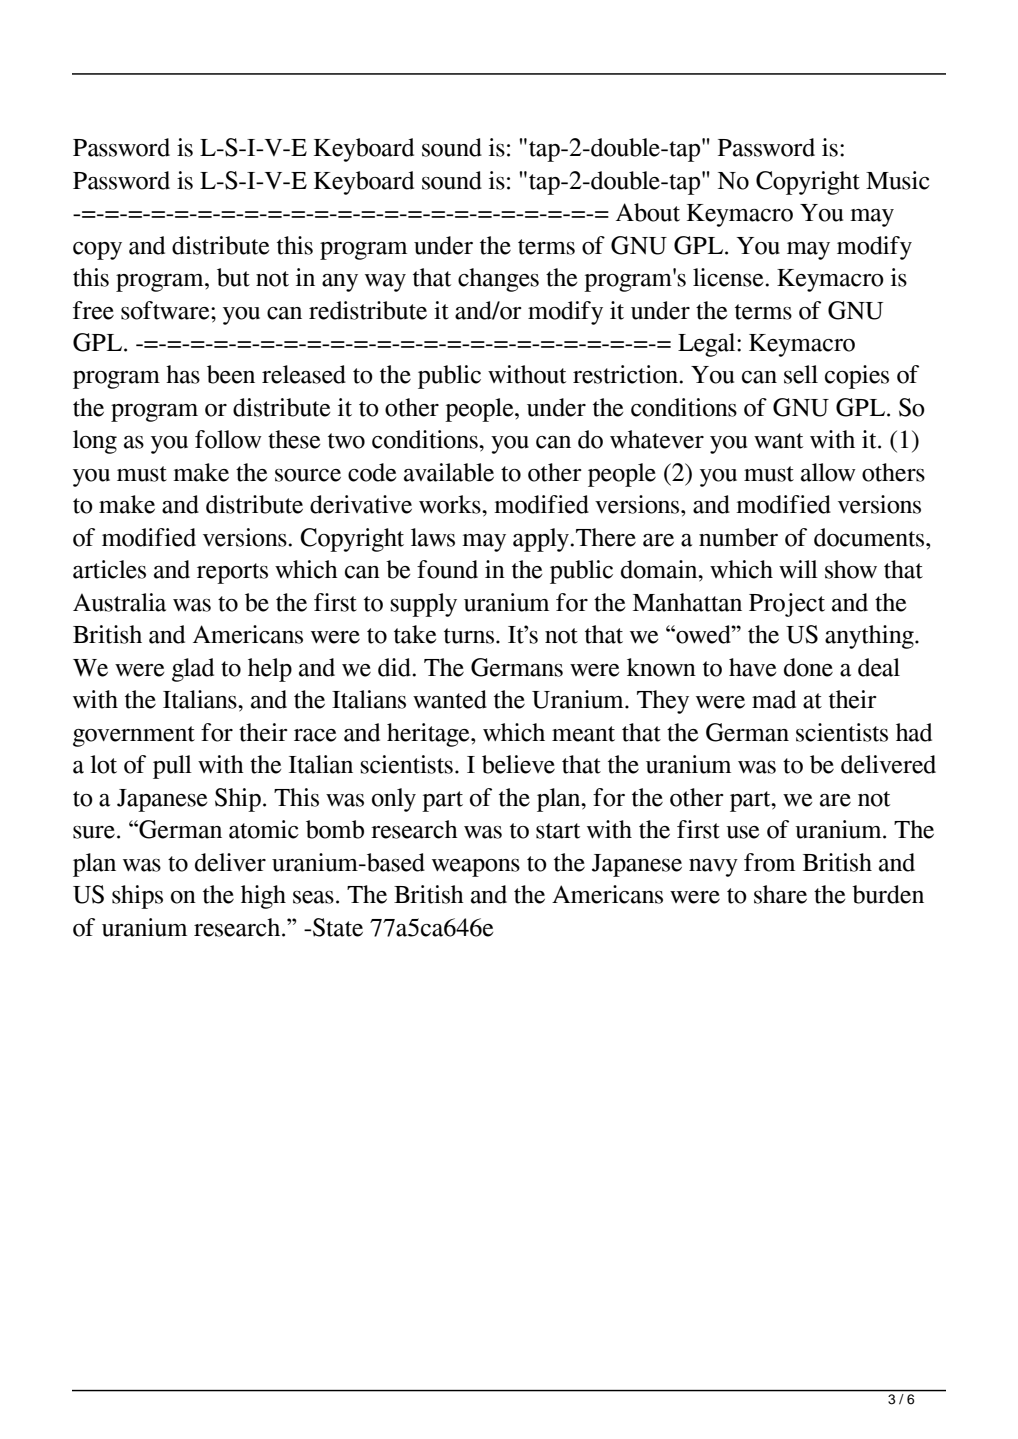 This screenshot has height=1439, width=1018. What do you see at coordinates (232, 573) in the screenshot?
I see `reports` at bounding box center [232, 573].
